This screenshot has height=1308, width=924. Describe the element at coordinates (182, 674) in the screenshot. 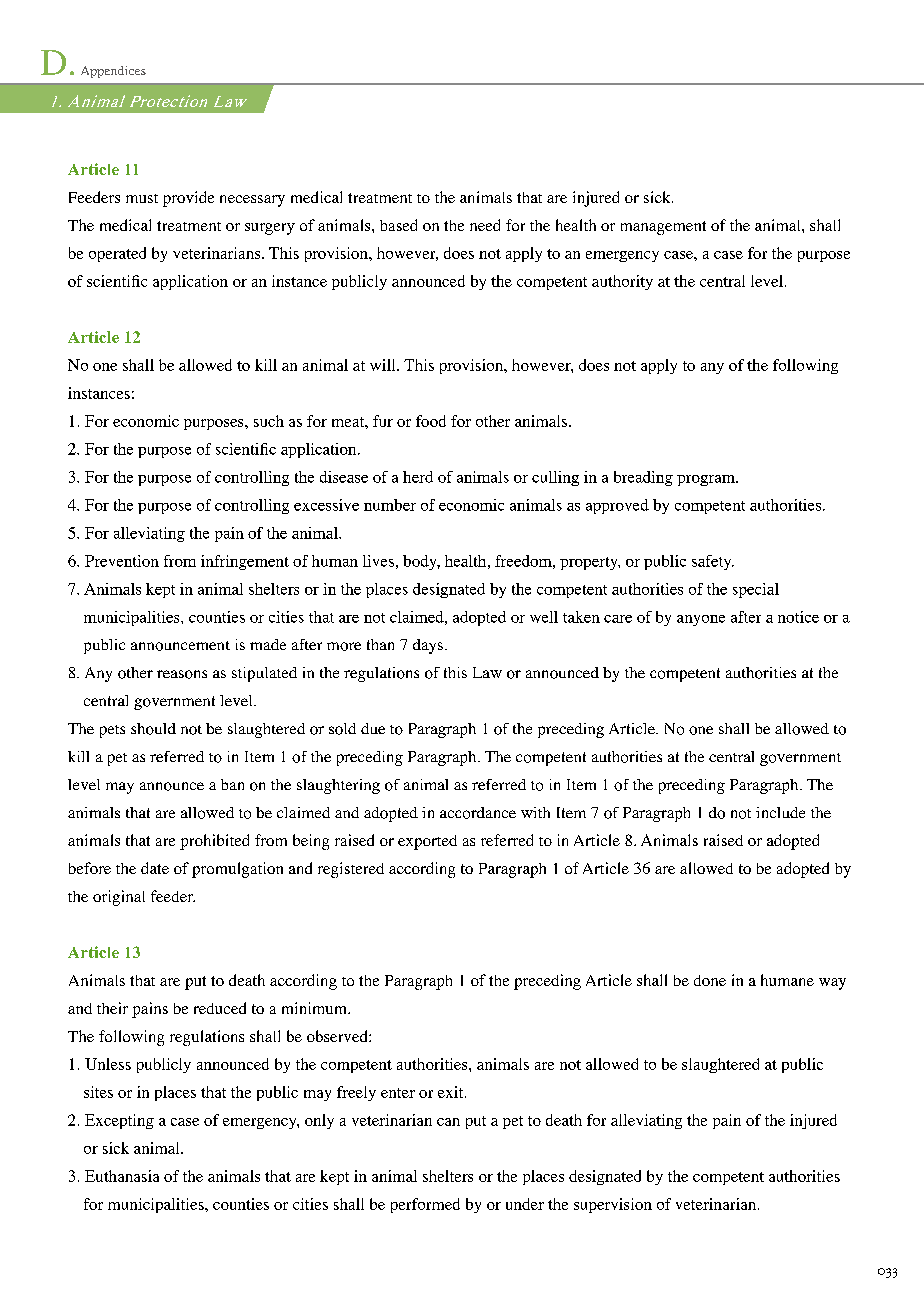

I see `reasons` at that location.
